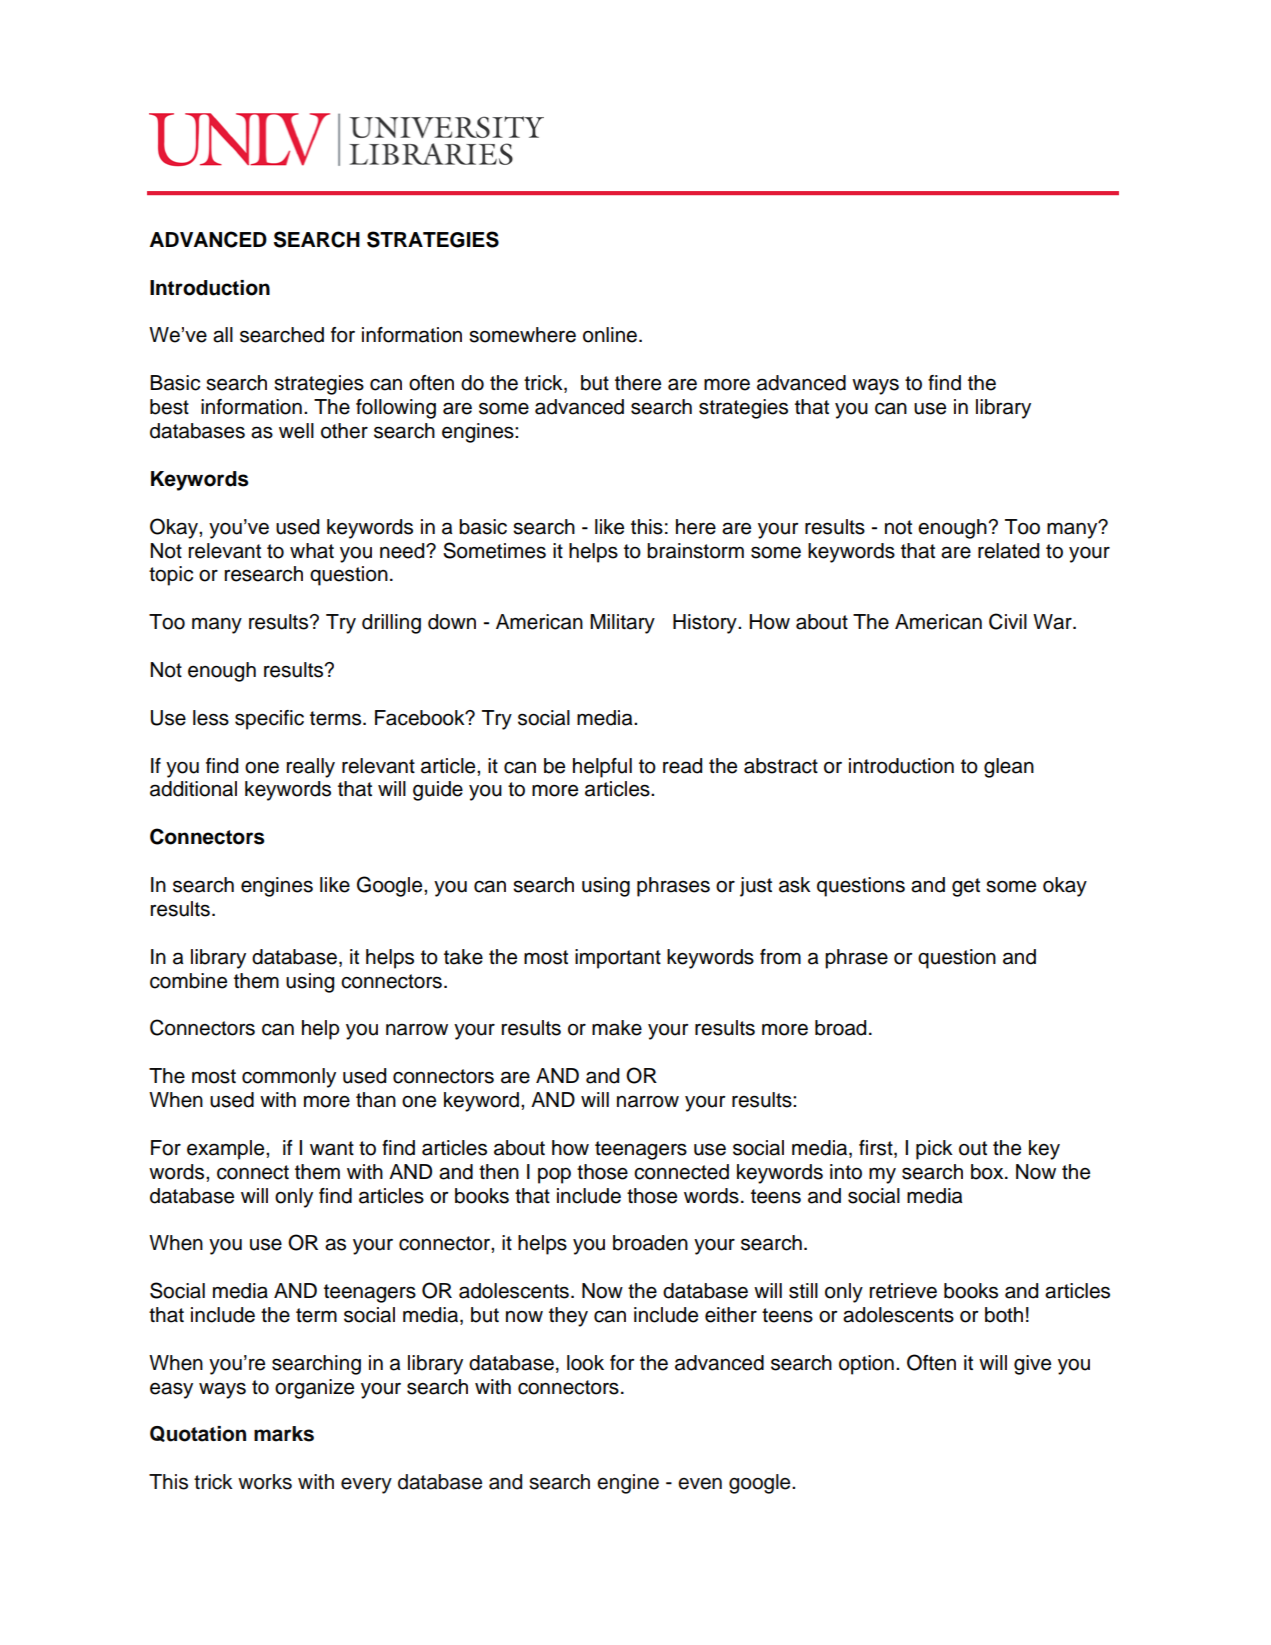 The width and height of the screenshot is (1271, 1645). I want to click on Military, so click(622, 624).
